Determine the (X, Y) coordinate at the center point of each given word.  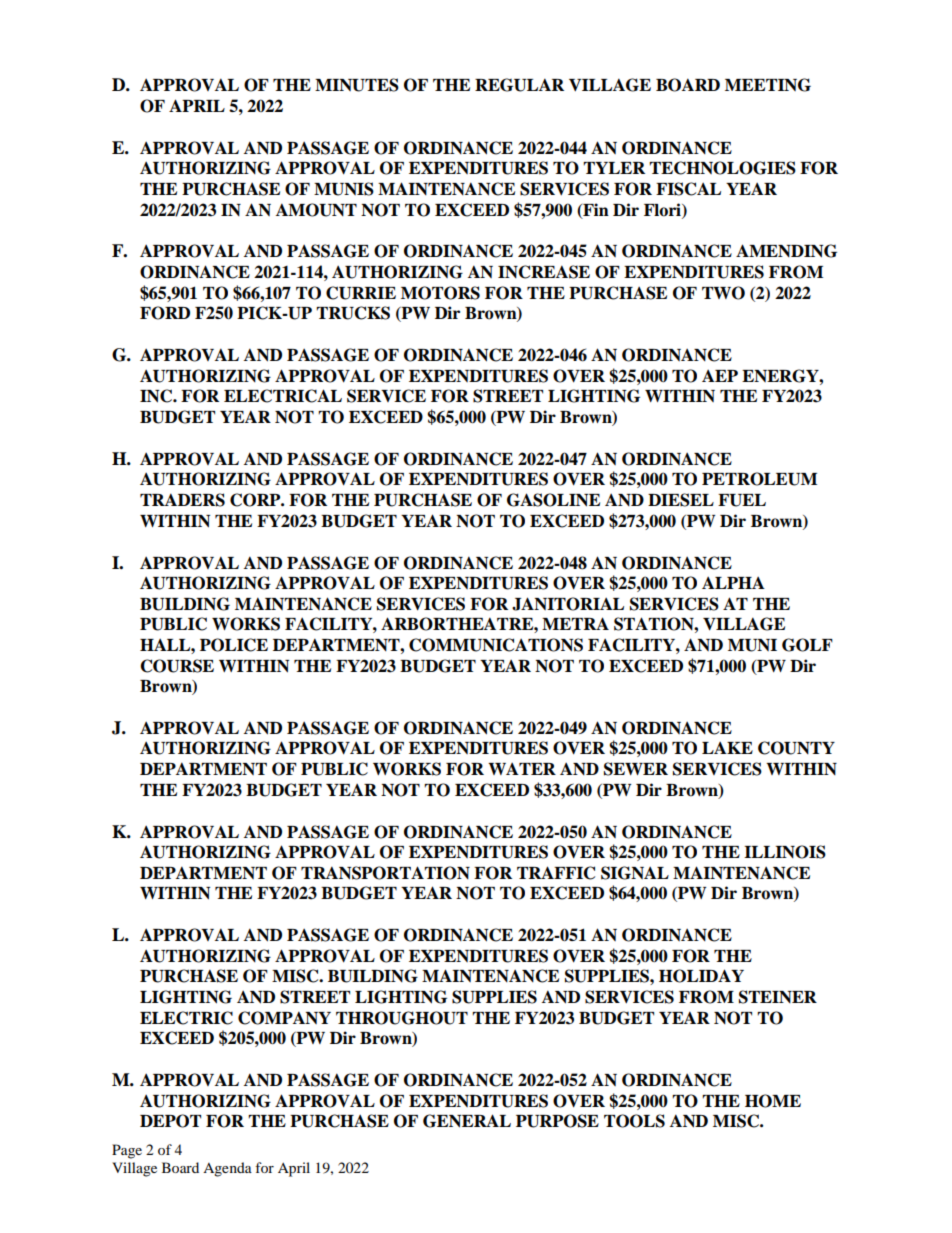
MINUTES (357, 85)
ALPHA (733, 583)
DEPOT (170, 1121)
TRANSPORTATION (385, 873)
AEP (720, 376)
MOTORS (440, 293)
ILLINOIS (785, 852)
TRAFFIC (556, 873)
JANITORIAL (568, 604)
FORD (165, 313)
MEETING (768, 85)
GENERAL (467, 1121)
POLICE (234, 645)
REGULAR (519, 85)
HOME (773, 1101)
